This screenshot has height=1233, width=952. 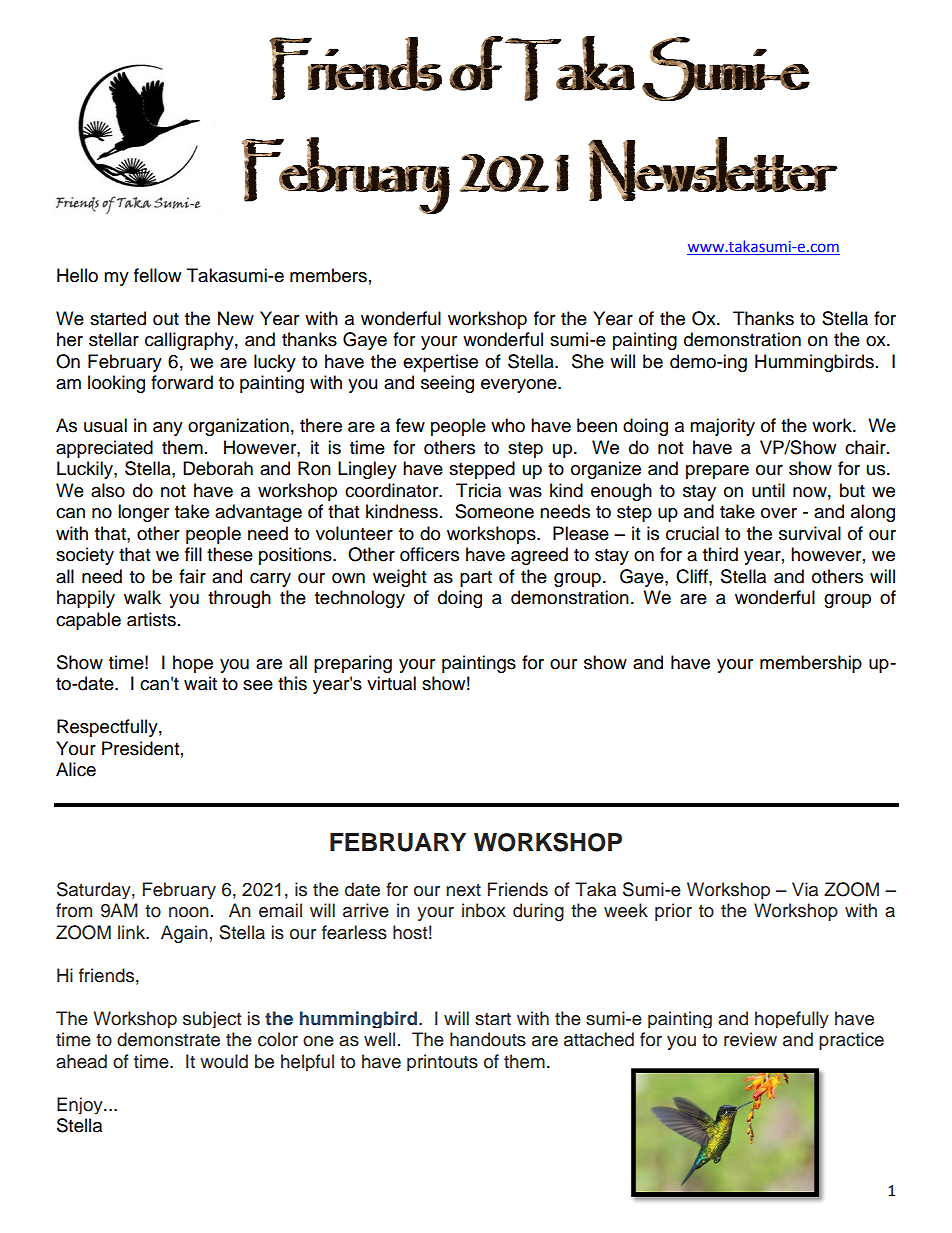 I want to click on expertise, so click(x=440, y=363).
